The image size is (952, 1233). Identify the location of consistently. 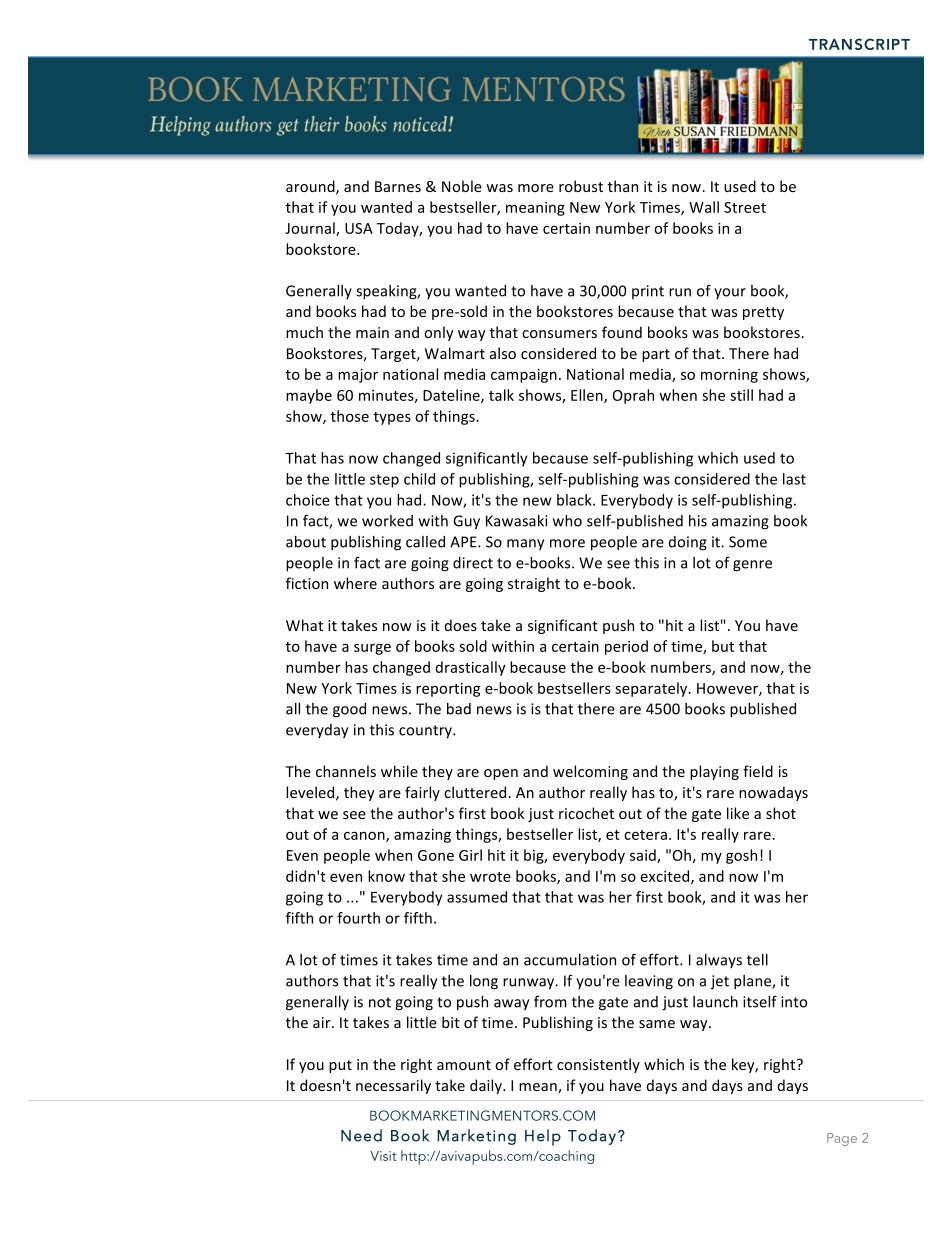
(598, 1065).
